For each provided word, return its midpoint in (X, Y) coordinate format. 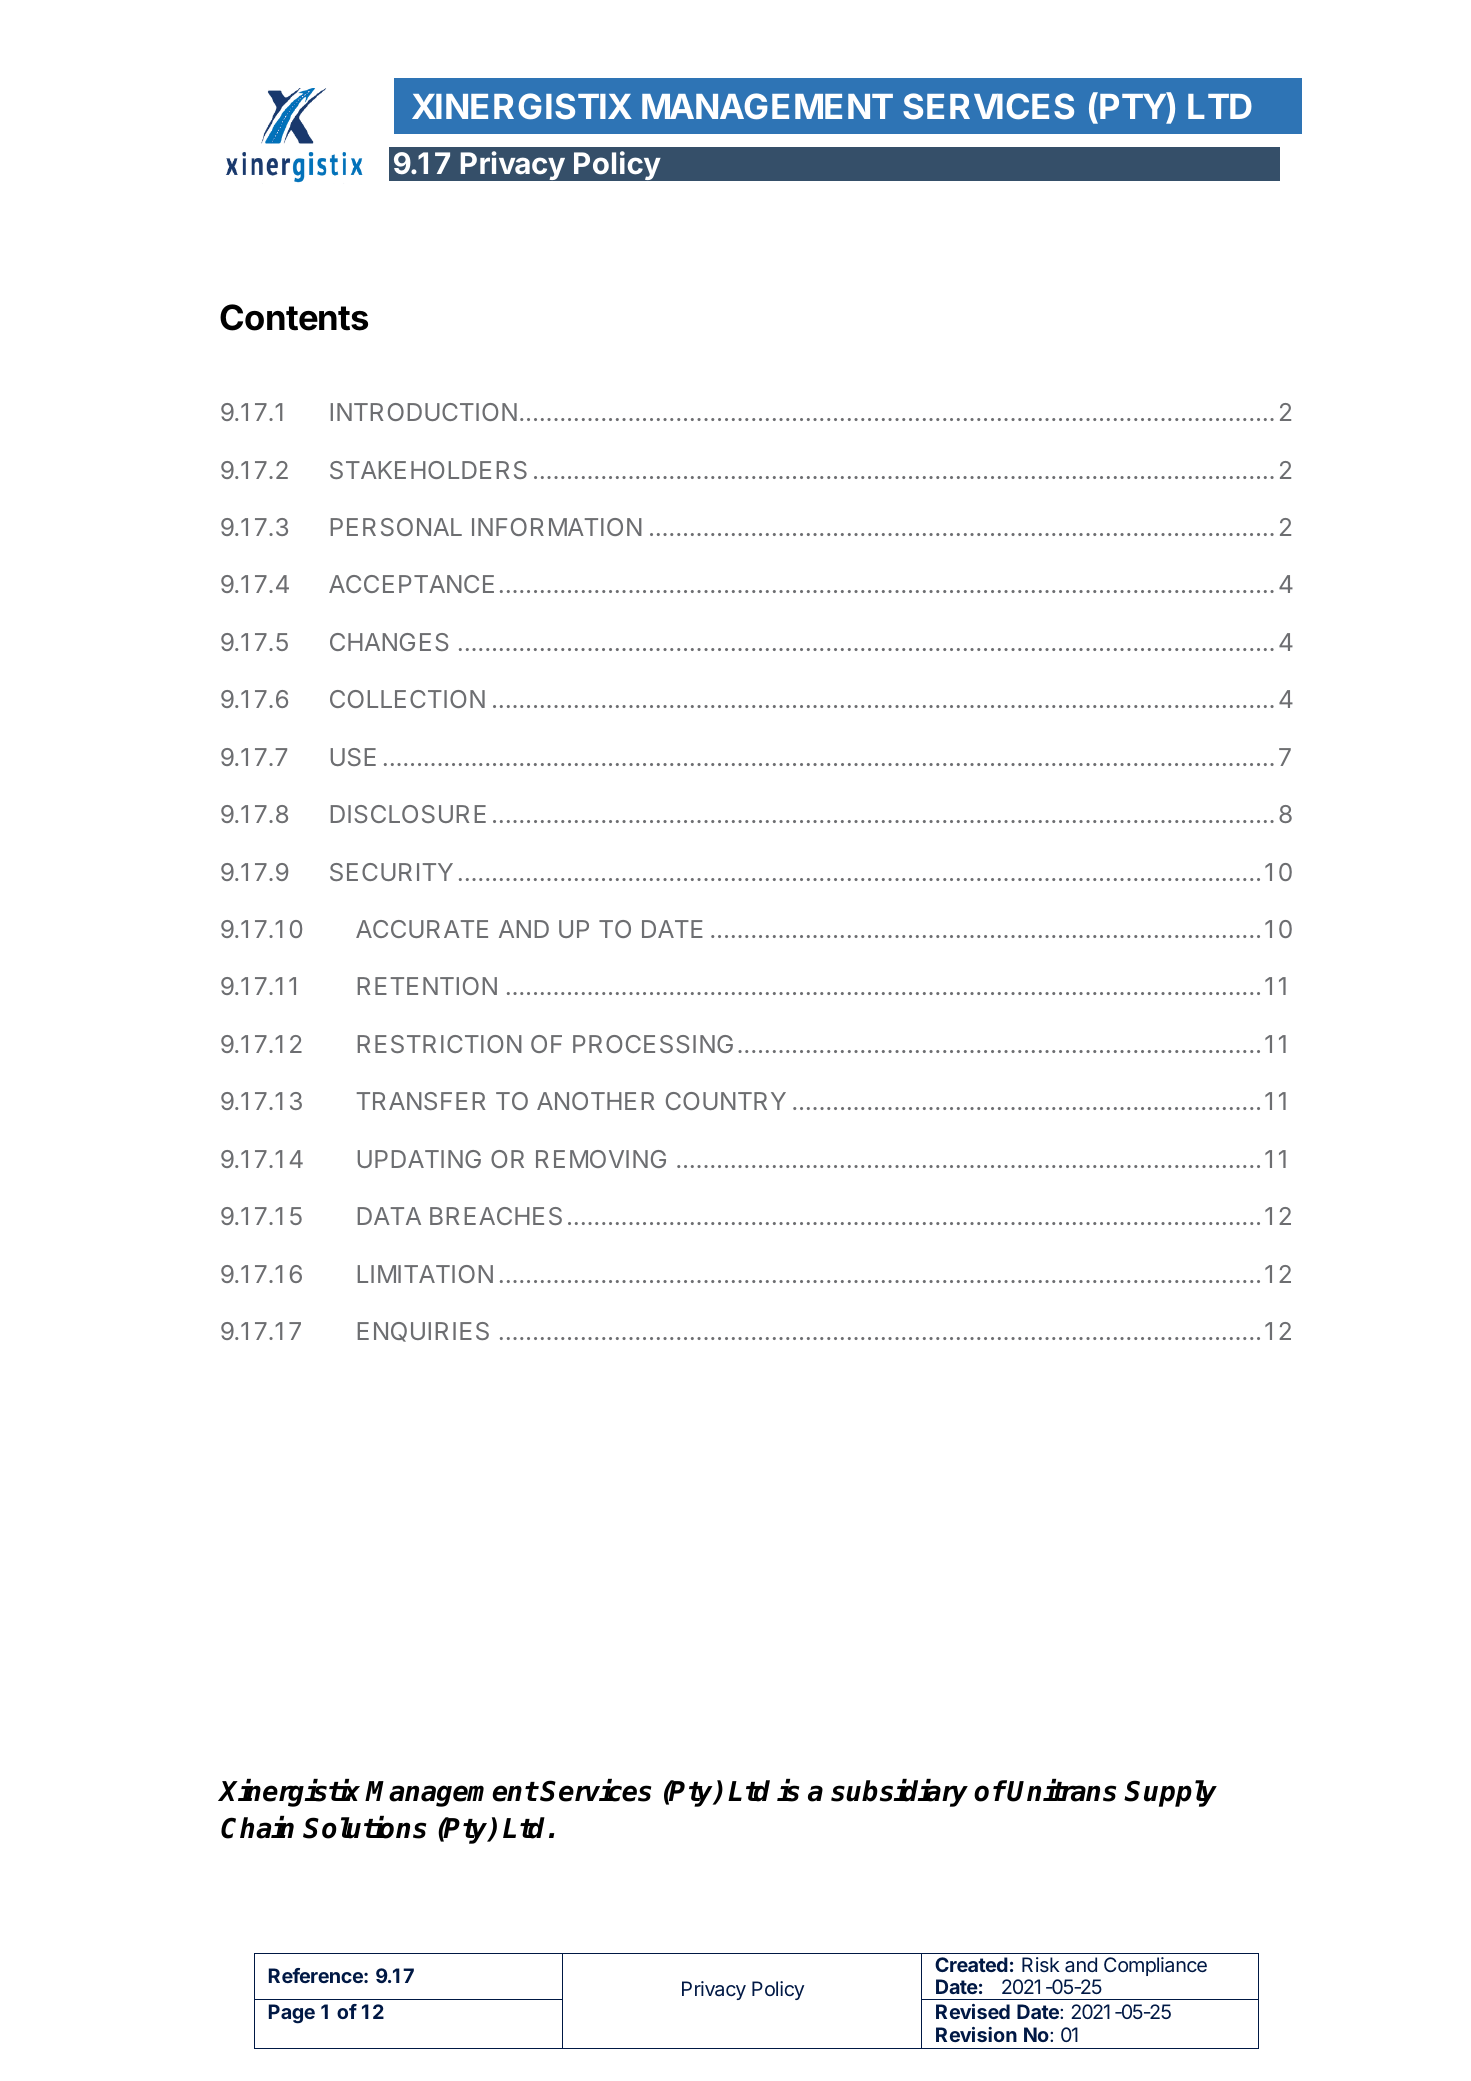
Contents (294, 317)
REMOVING (601, 1159)
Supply (1170, 1793)
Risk (1041, 1964)
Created (971, 1964)
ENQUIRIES (423, 1332)
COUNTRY (726, 1101)
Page (292, 2014)
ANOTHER (595, 1101)
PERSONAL (396, 527)
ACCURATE (422, 929)
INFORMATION (557, 527)
